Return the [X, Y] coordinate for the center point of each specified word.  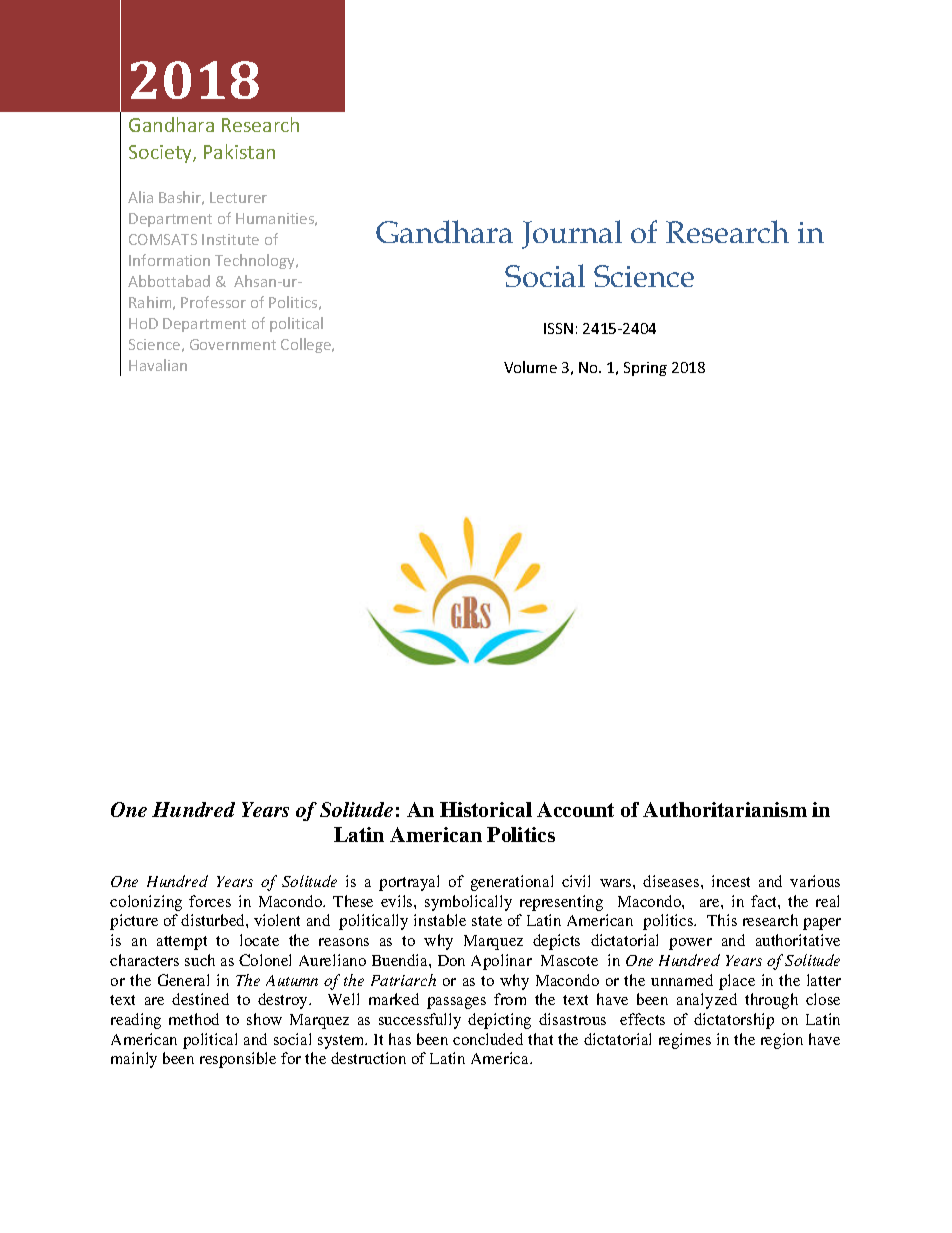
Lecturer [238, 197]
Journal [572, 234]
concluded [488, 1039]
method [194, 1019]
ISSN [558, 328]
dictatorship [734, 1021]
